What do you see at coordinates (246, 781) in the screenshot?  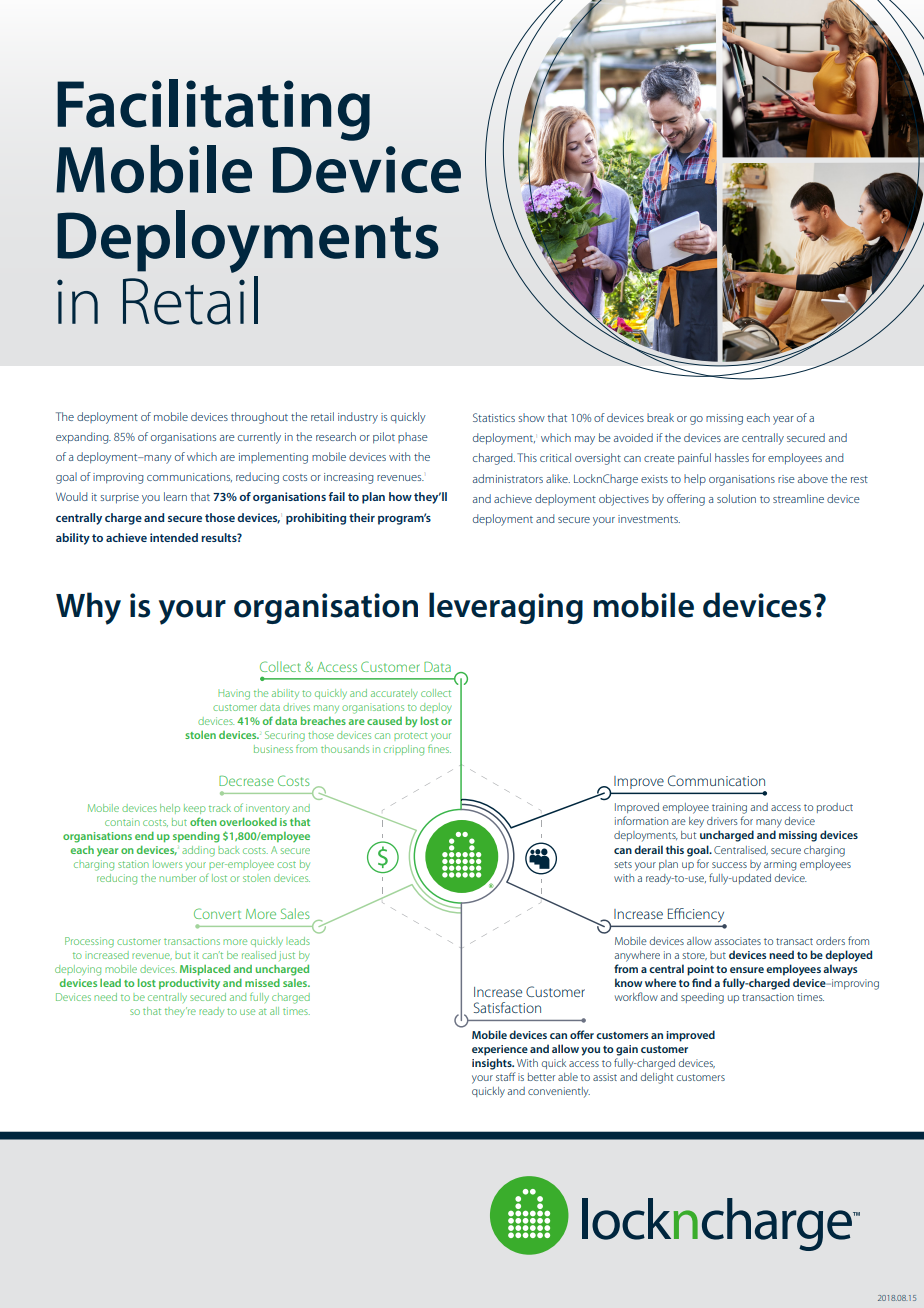 I see `Decrease` at bounding box center [246, 781].
